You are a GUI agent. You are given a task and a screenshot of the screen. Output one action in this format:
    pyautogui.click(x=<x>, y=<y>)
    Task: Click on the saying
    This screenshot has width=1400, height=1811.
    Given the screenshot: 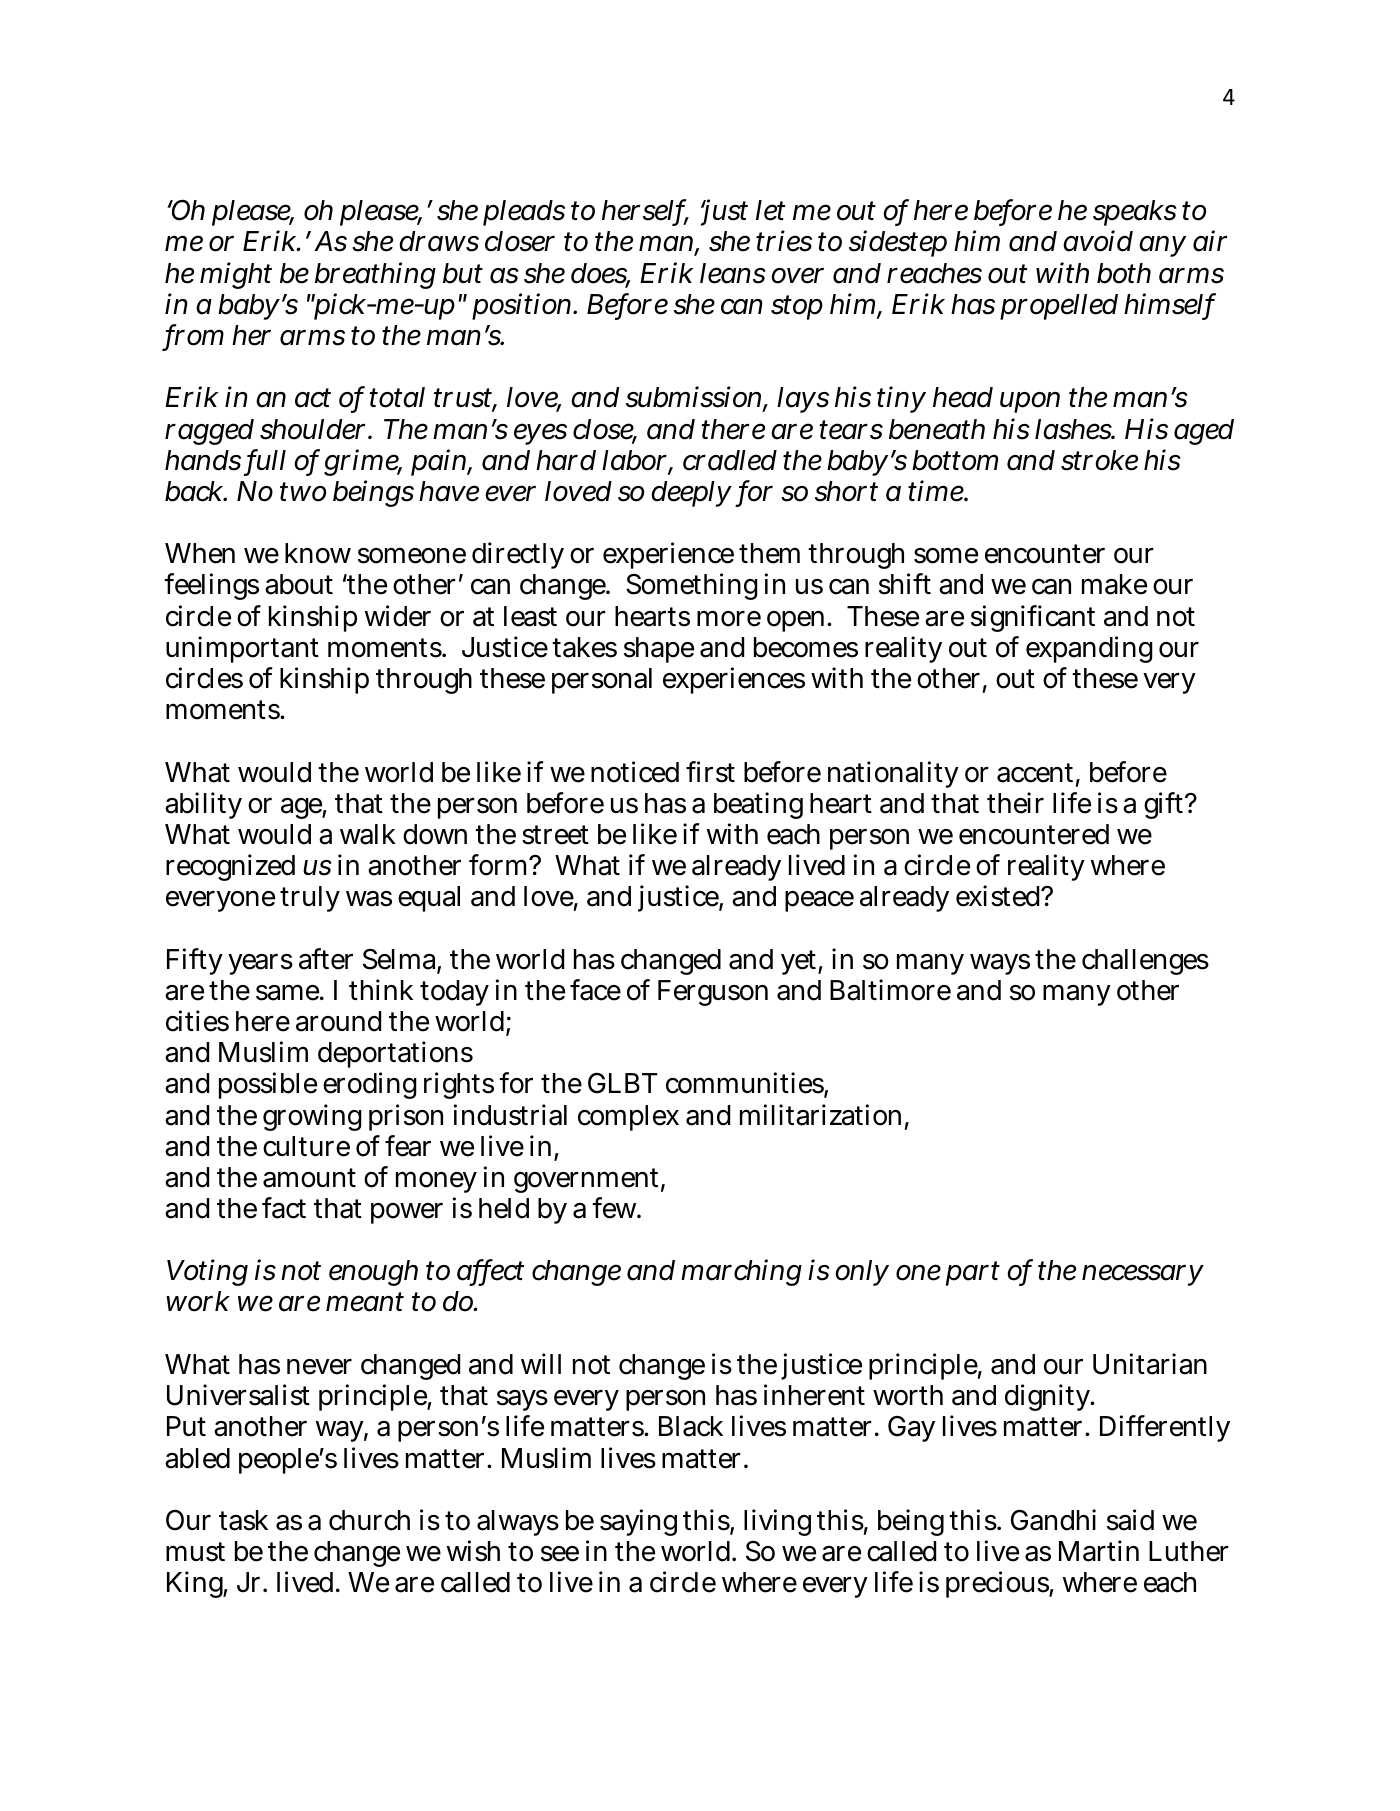 What is the action you would take?
    pyautogui.click(x=638, y=1522)
